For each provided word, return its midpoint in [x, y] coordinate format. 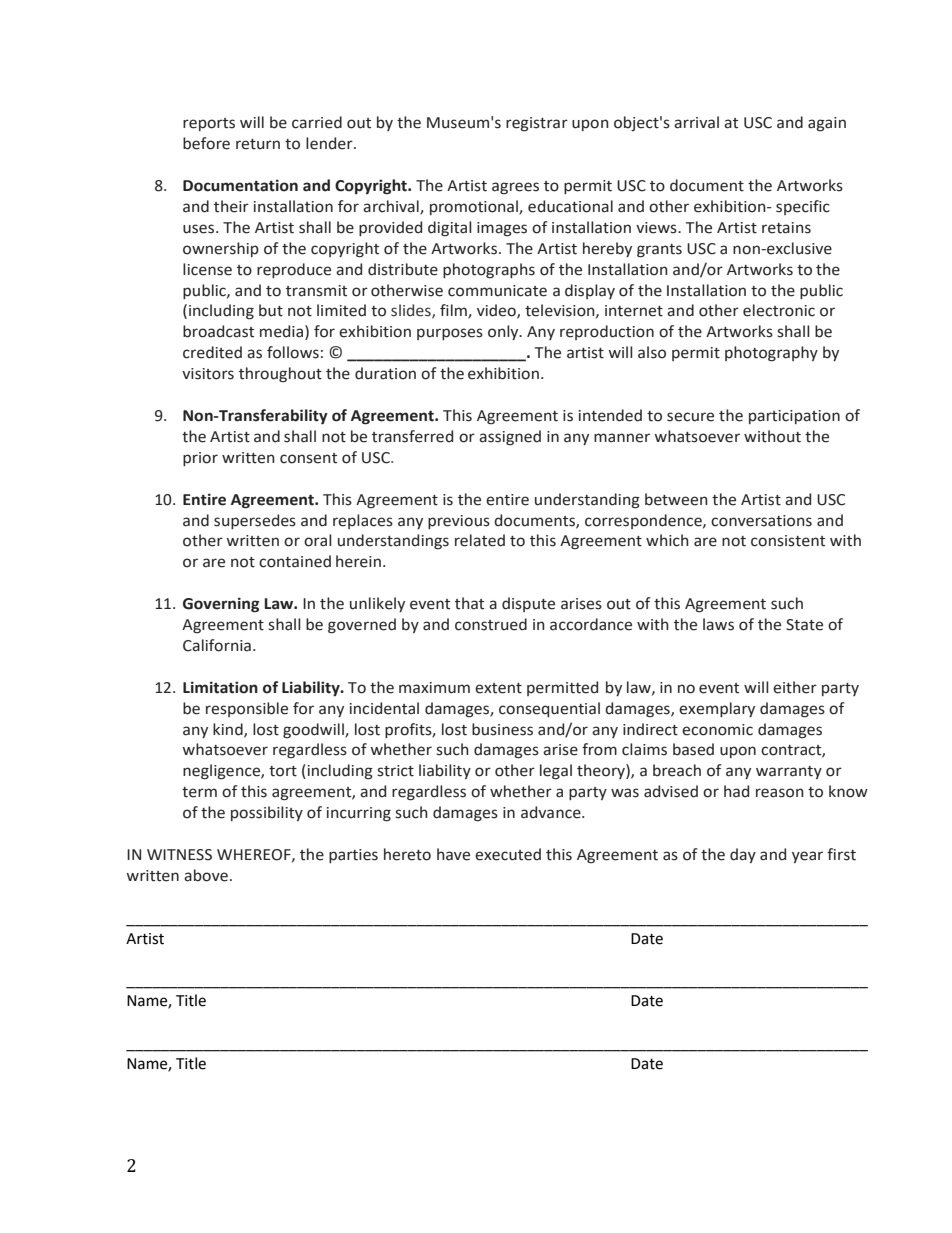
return [258, 144]
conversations [761, 521]
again [827, 124]
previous [459, 522]
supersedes [255, 521]
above [206, 875]
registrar [537, 124]
